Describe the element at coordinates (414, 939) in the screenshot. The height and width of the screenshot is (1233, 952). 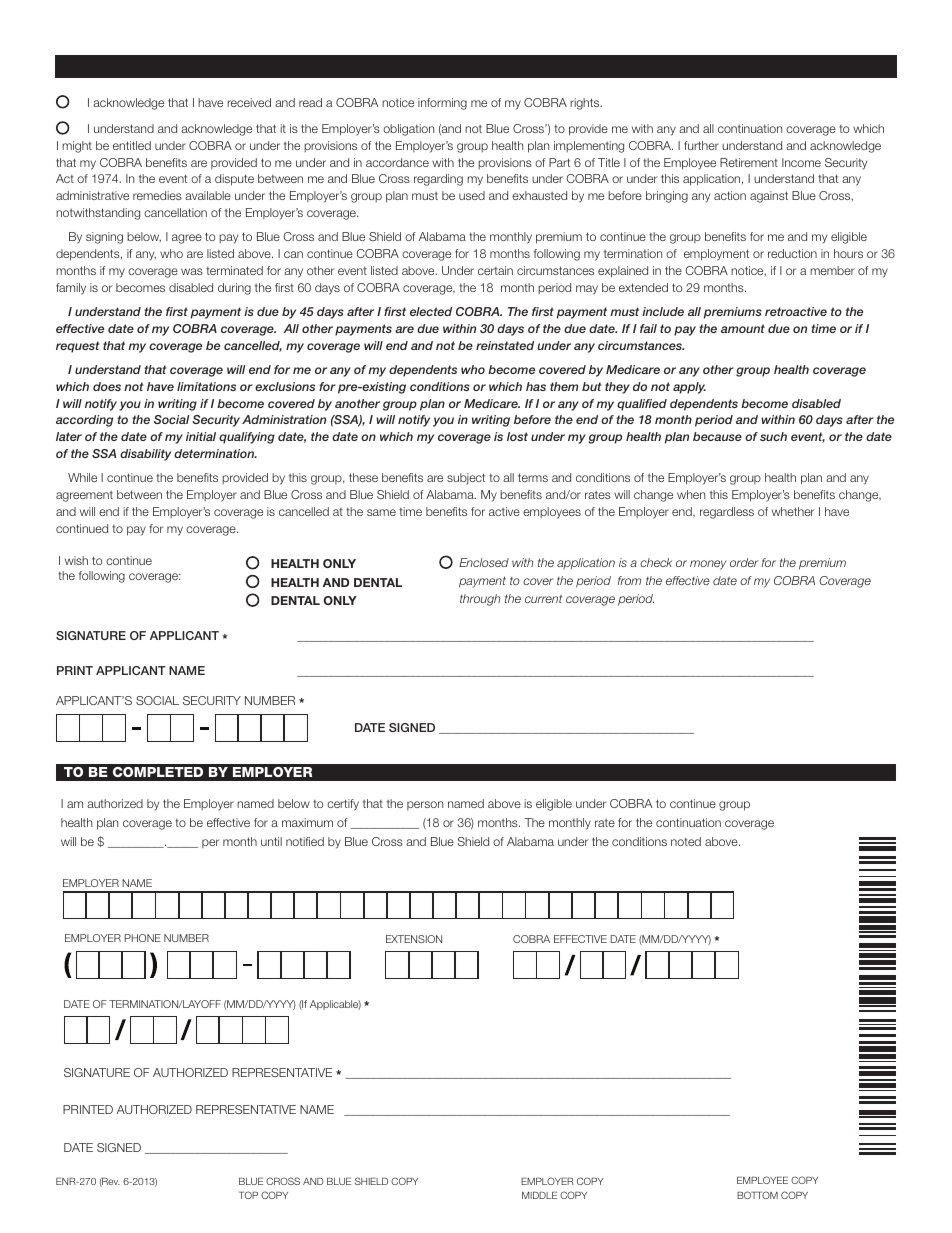
I see `EXTENSION` at that location.
